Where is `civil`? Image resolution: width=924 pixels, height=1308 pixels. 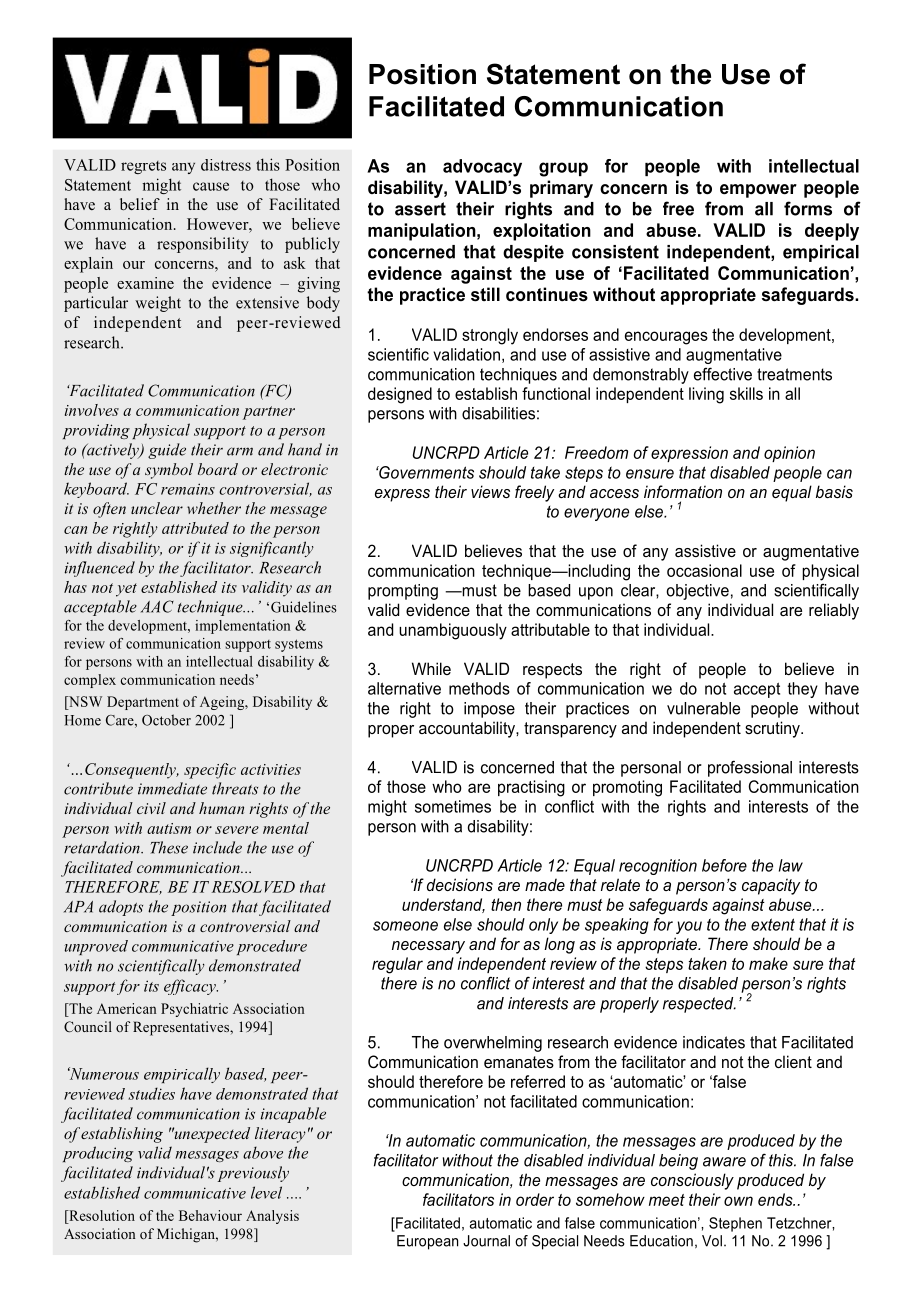
civil is located at coordinates (151, 808).
